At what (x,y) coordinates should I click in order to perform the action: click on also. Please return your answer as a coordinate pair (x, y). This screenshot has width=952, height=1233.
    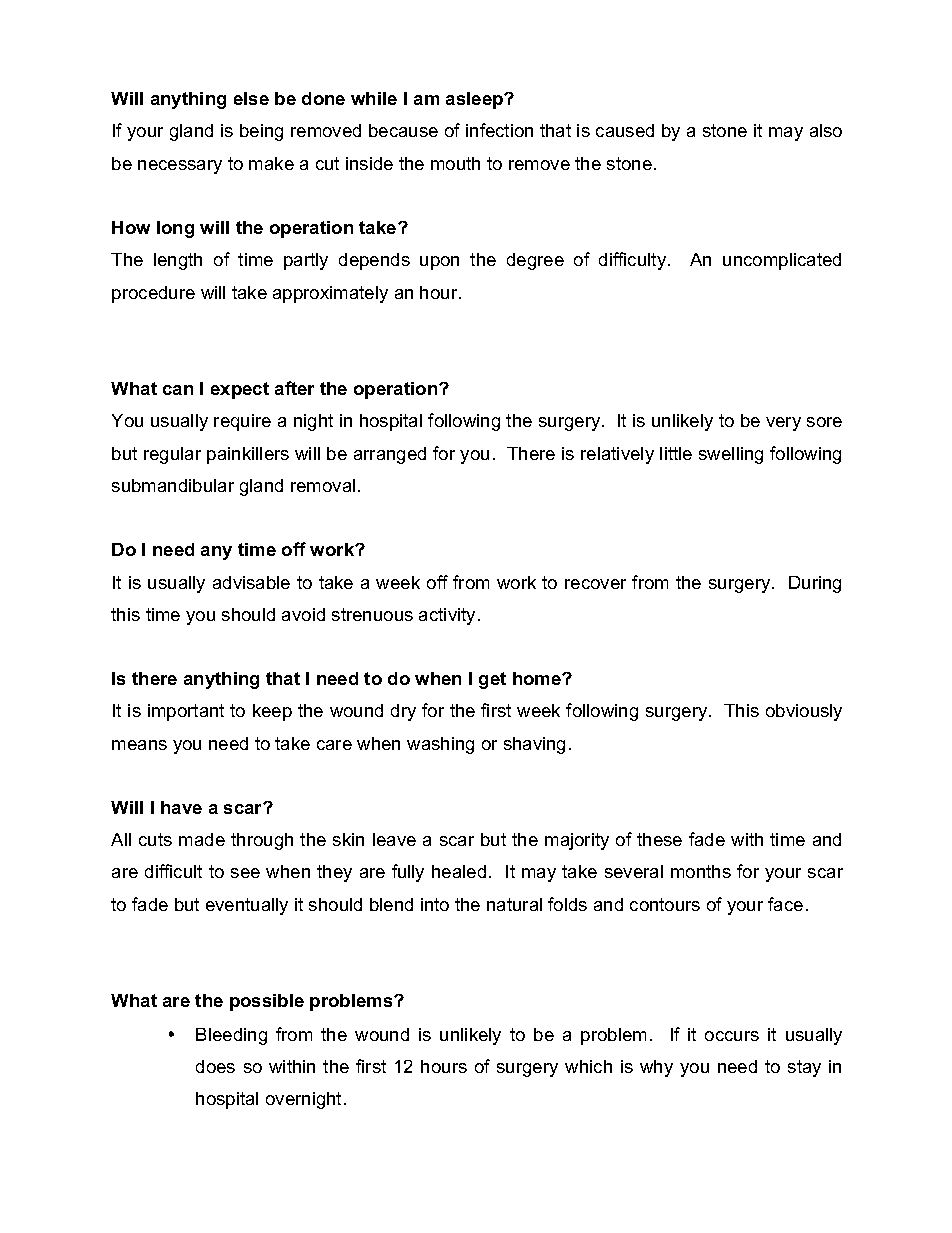
    Looking at the image, I should click on (826, 130).
